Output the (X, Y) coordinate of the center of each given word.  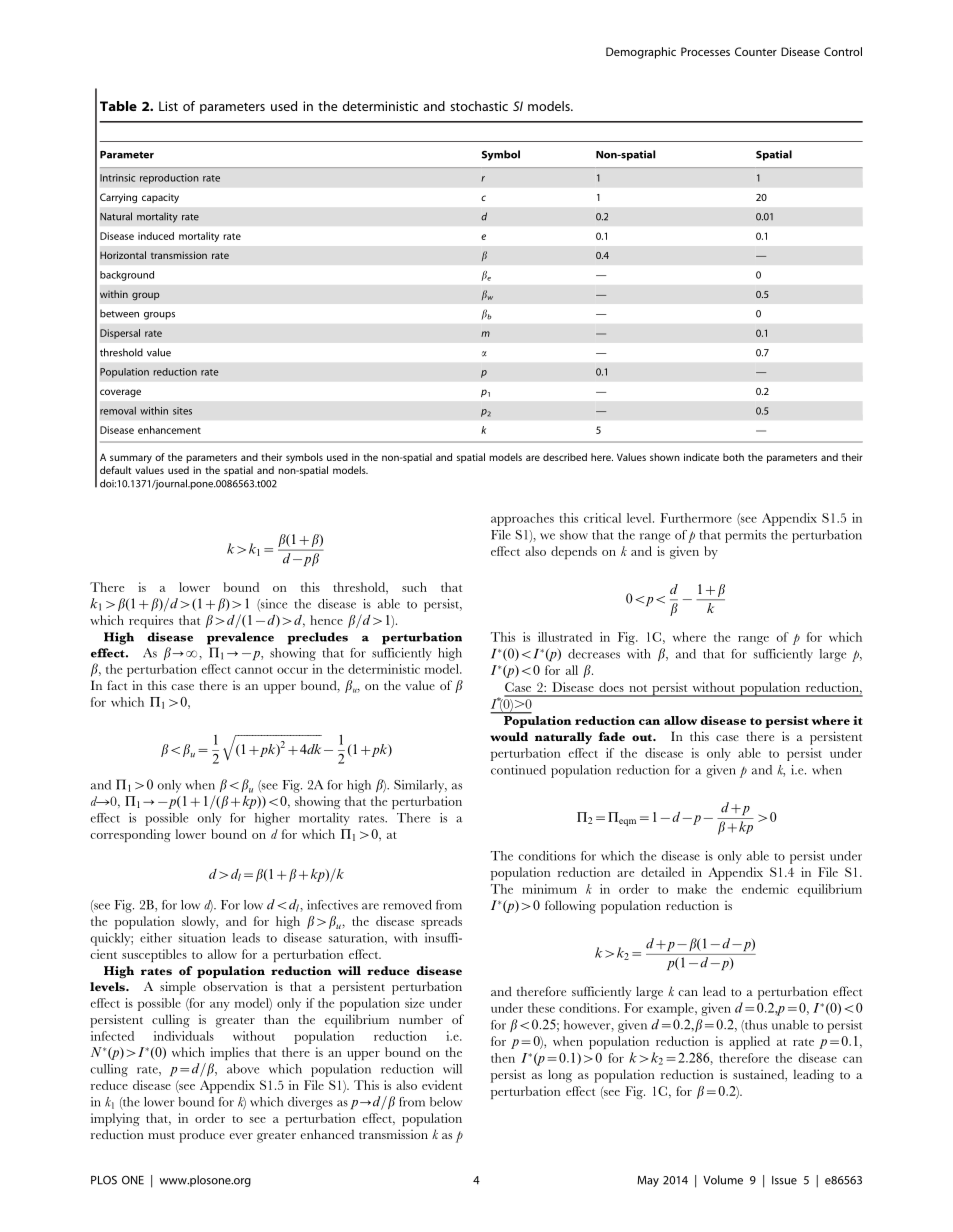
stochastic (479, 106)
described (565, 457)
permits (745, 536)
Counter (756, 51)
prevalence (240, 638)
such (414, 587)
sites (182, 411)
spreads (441, 922)
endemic (765, 889)
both (733, 457)
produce (202, 1136)
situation (202, 938)
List (168, 106)
